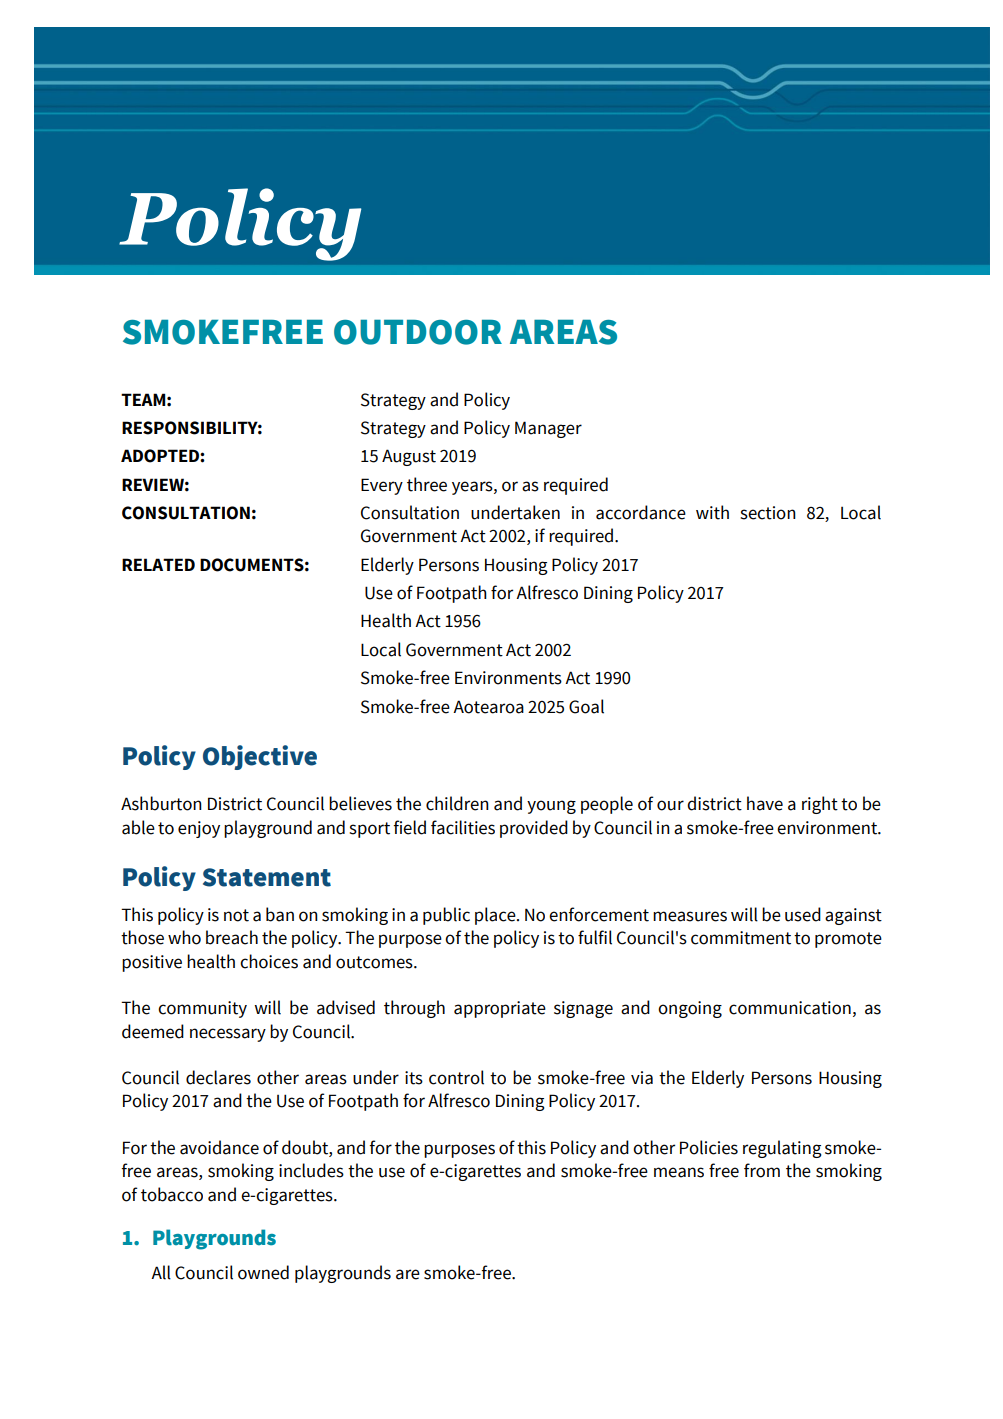 This screenshot has height=1419, width=1003. What do you see at coordinates (457, 803) in the screenshot?
I see `children` at bounding box center [457, 803].
